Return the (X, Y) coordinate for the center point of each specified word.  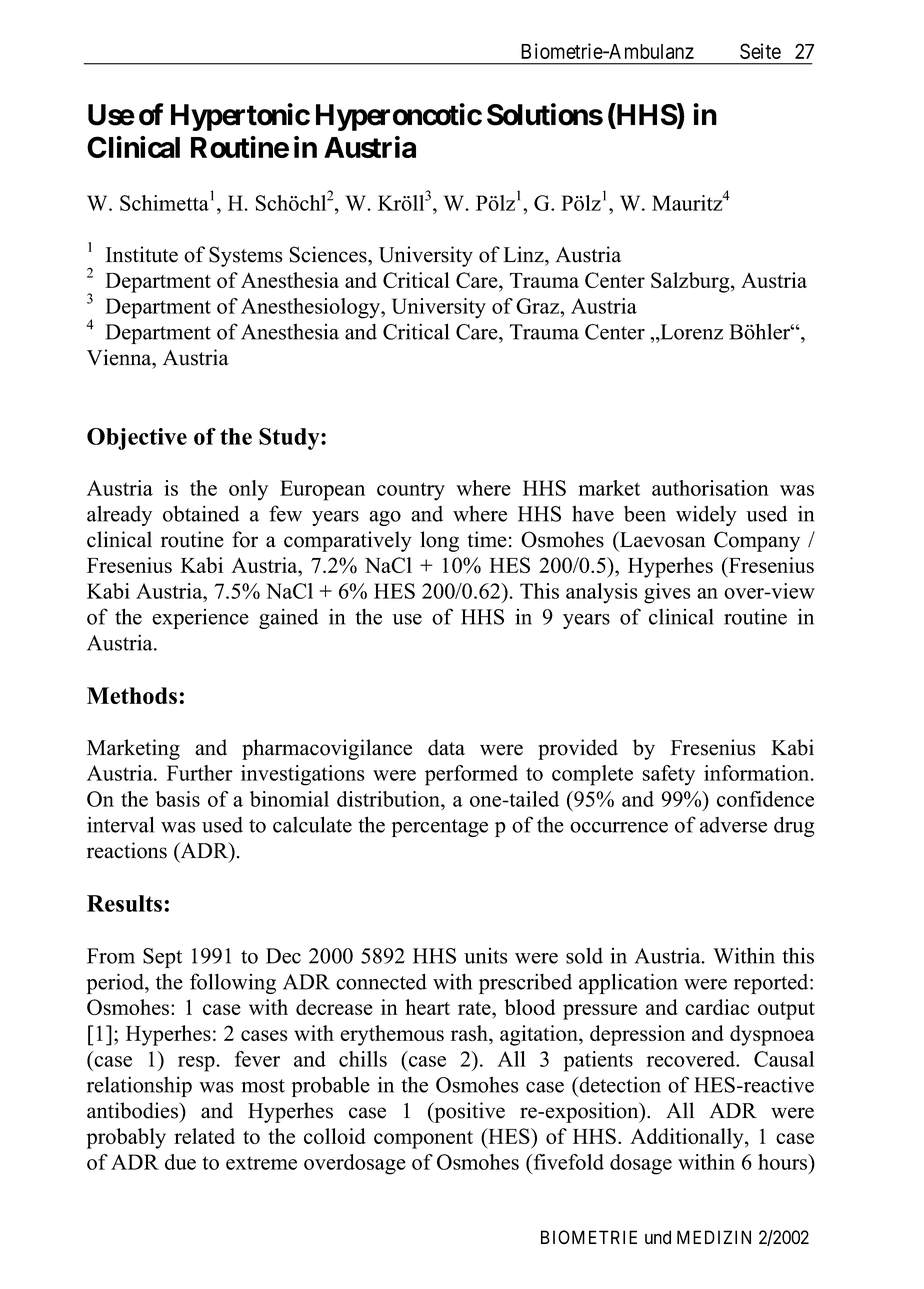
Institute (141, 254)
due (180, 1162)
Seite (760, 51)
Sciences (329, 254)
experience (200, 619)
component (423, 1140)
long (439, 541)
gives (667, 593)
